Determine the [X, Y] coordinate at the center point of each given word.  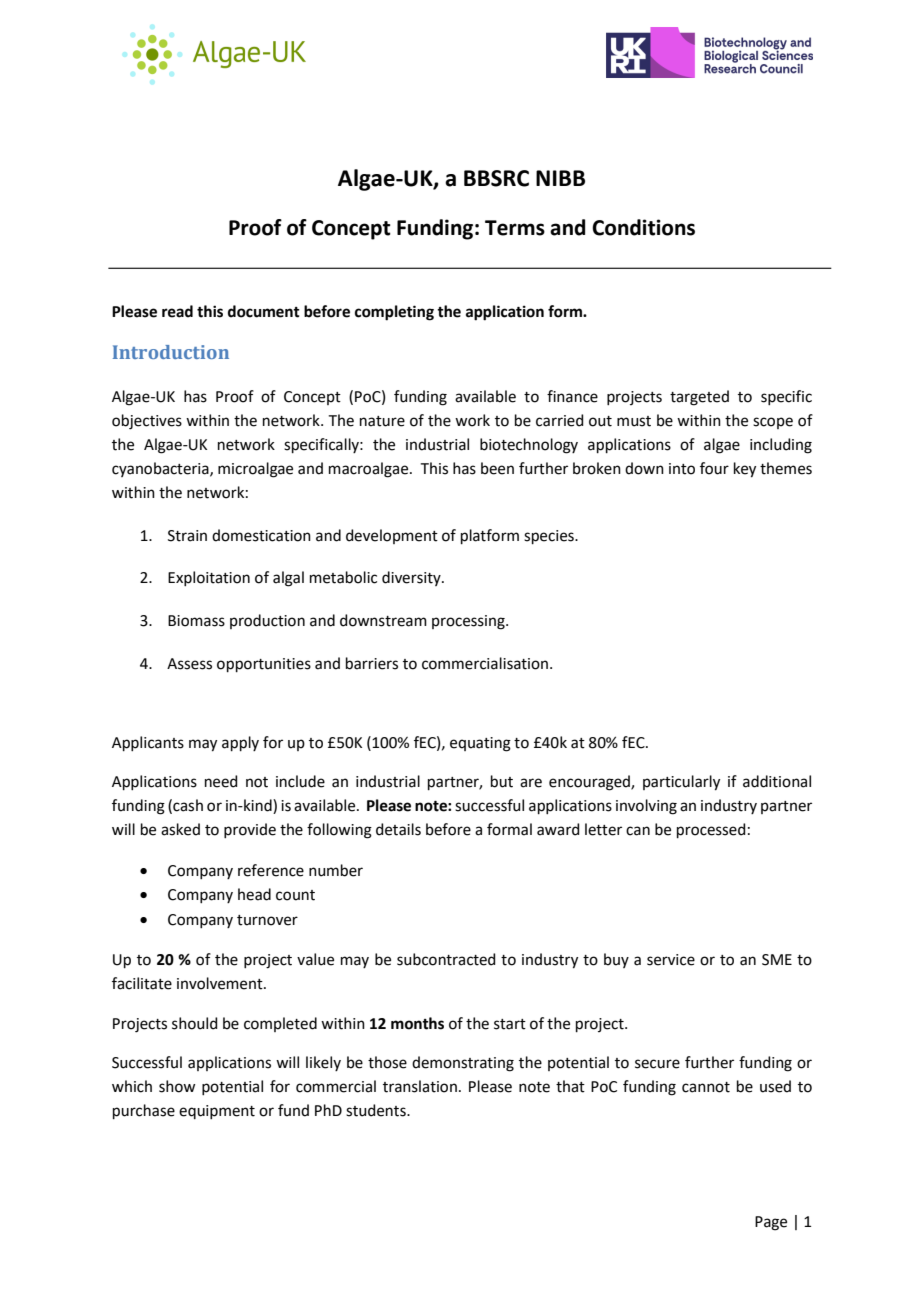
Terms [515, 228]
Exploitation [209, 578]
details [398, 829]
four [714, 468]
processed [711, 830]
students [377, 1110]
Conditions [643, 227]
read [177, 311]
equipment [217, 1112]
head [254, 894]
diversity [412, 578]
